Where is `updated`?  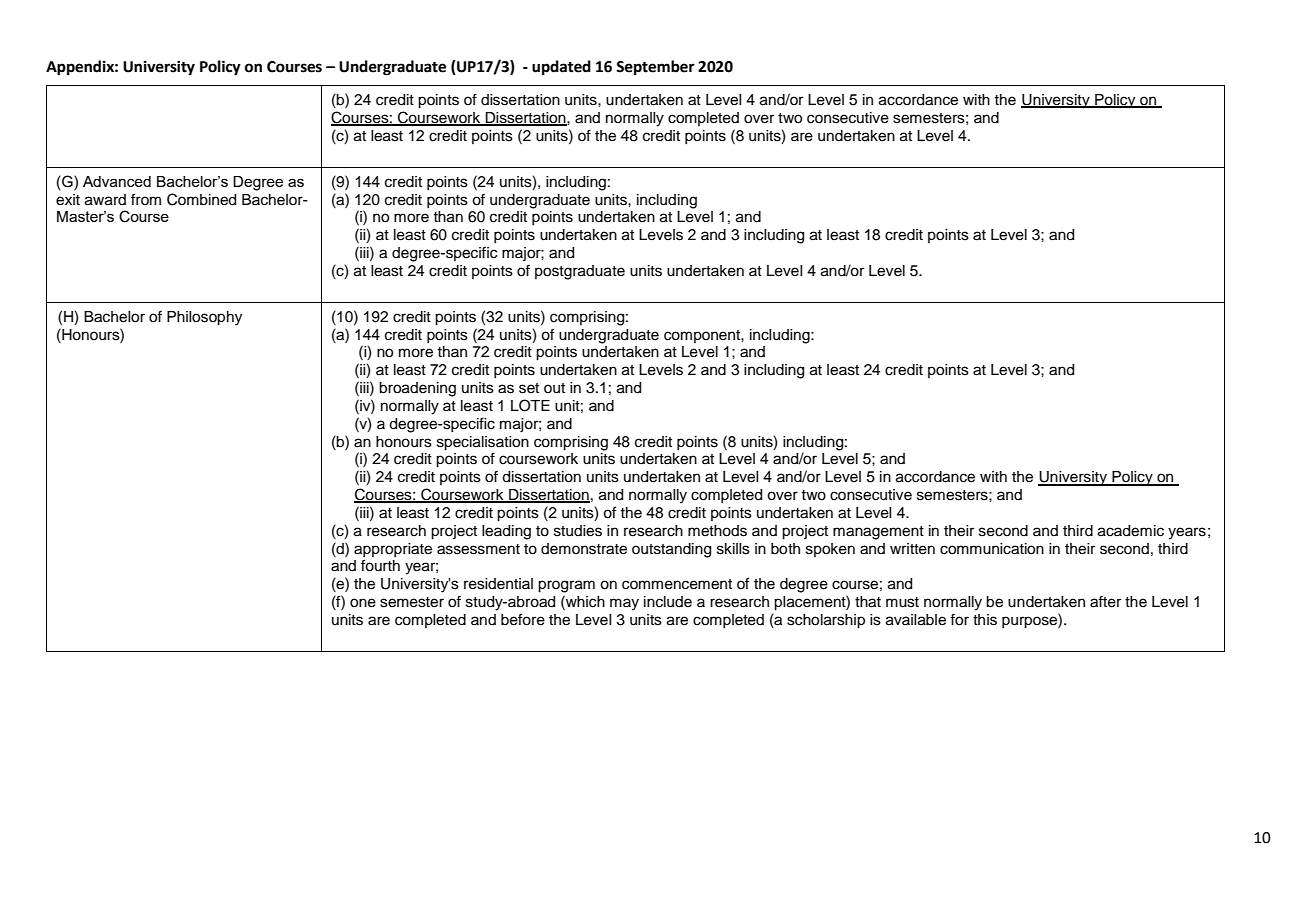
updated is located at coordinates (561, 67).
